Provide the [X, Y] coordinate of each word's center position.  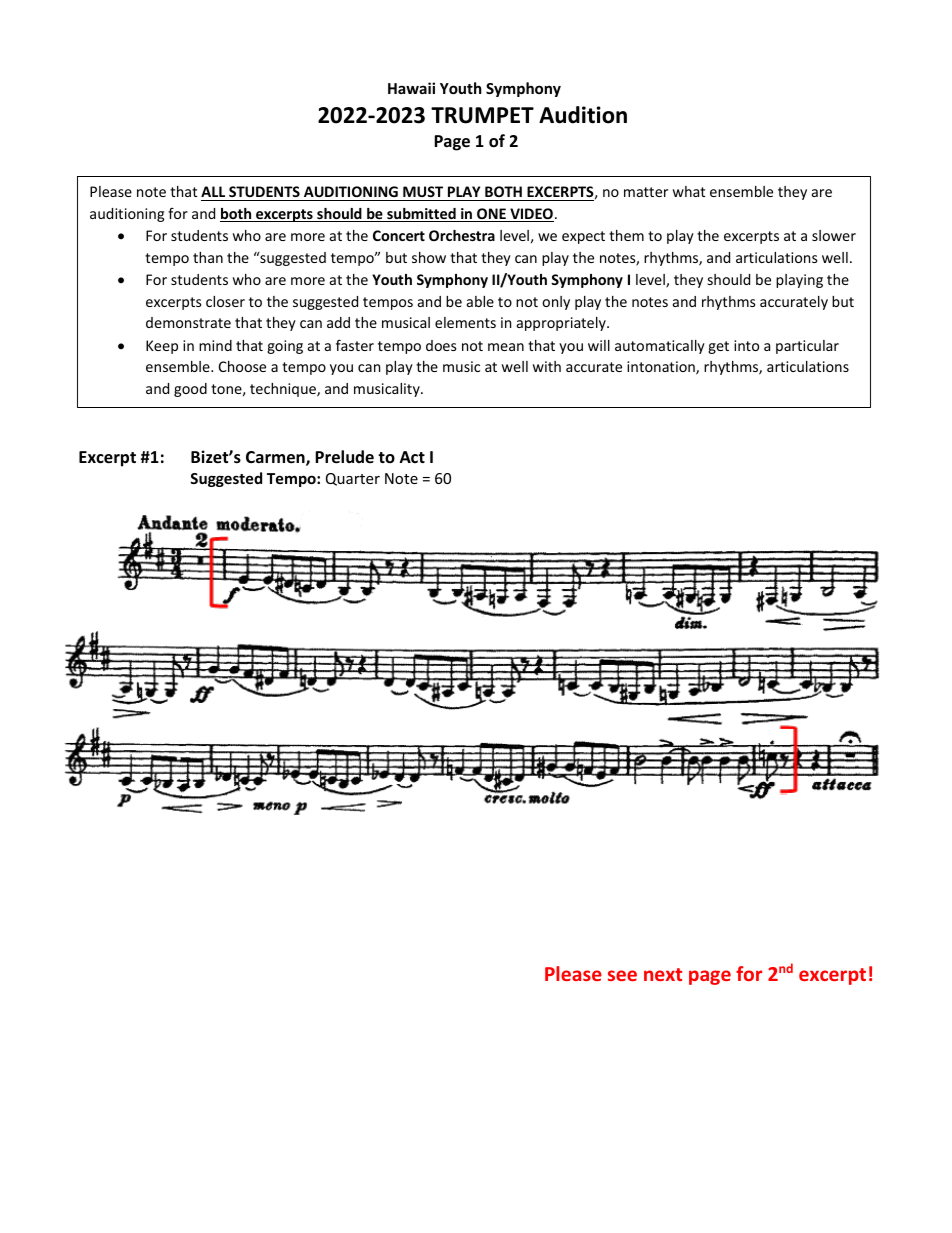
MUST [423, 193]
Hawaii [411, 88]
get [718, 347]
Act [412, 457]
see [622, 975]
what [689, 191]
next [663, 974]
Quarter [353, 479]
